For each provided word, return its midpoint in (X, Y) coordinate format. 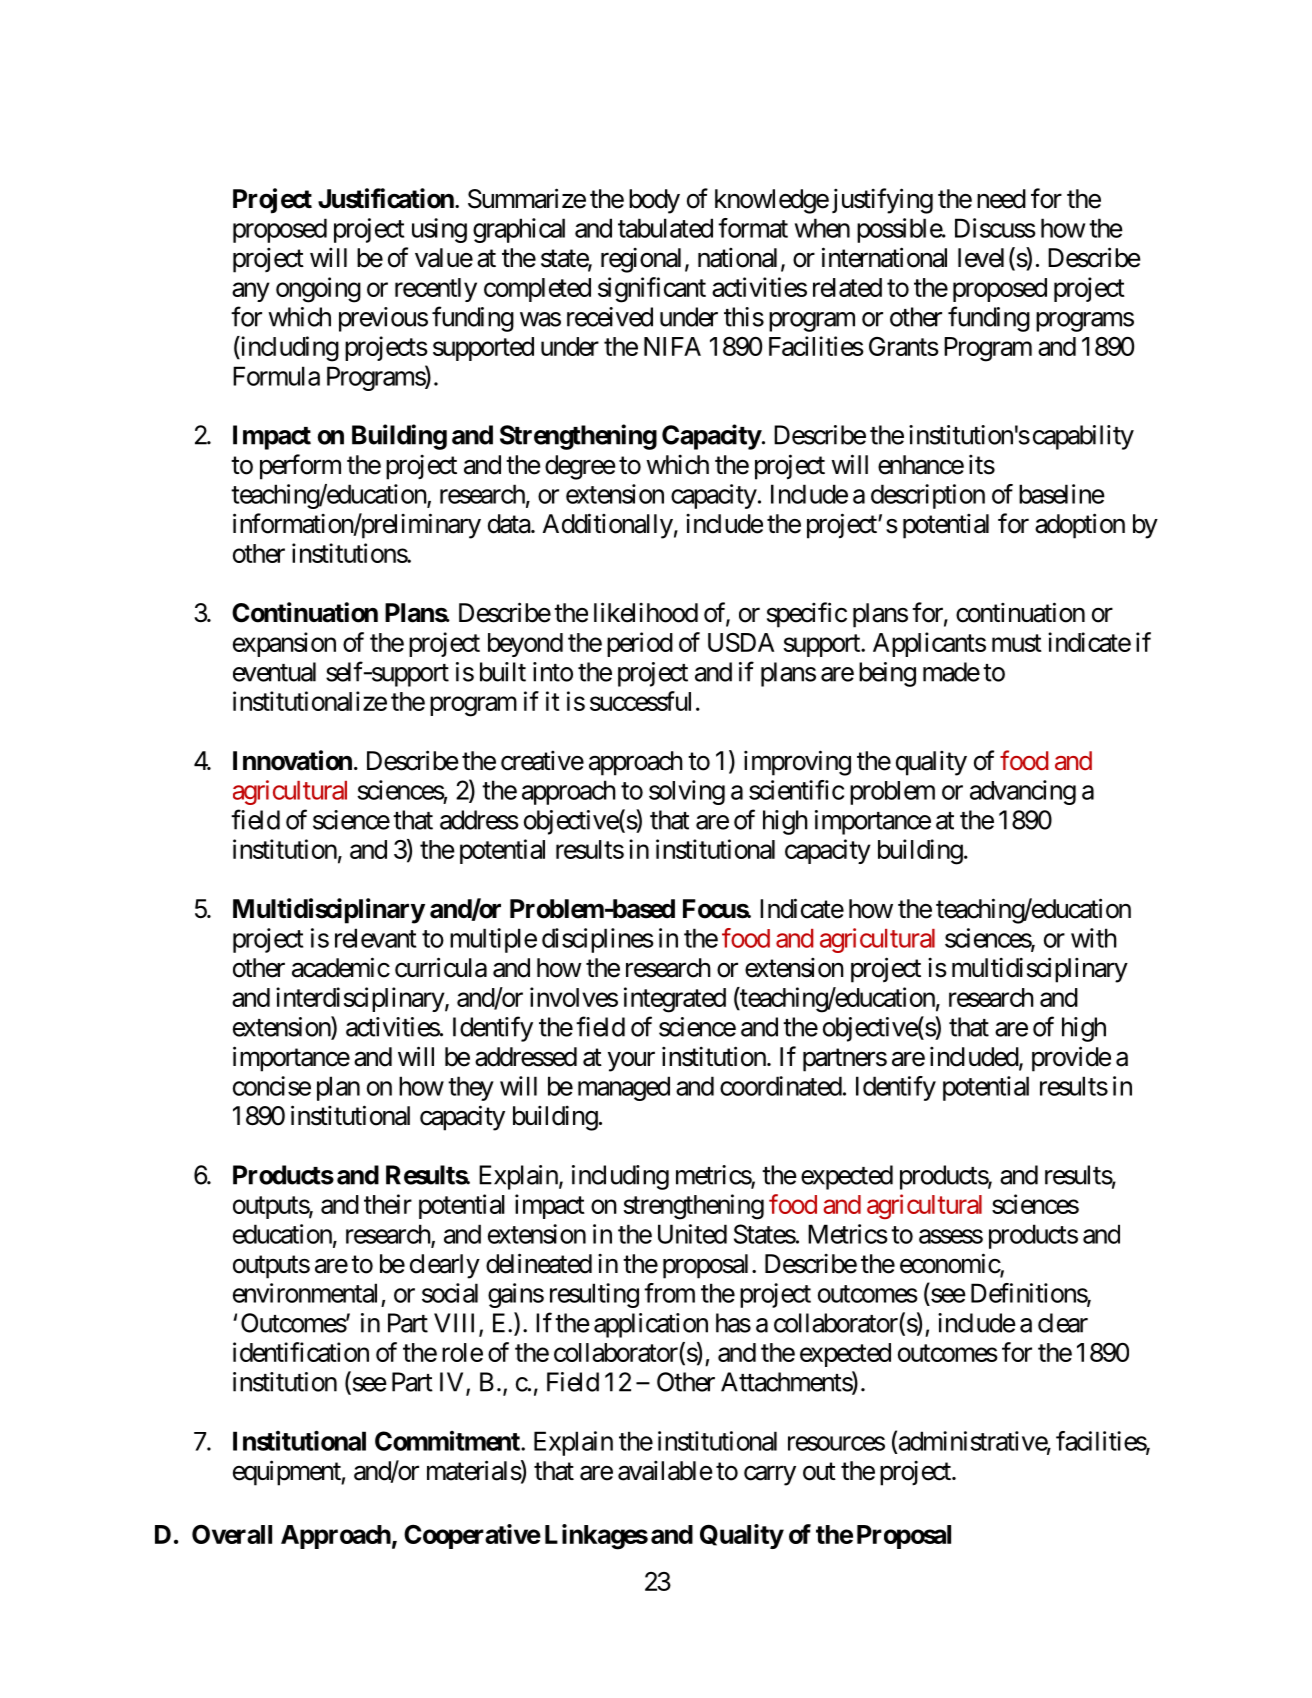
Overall (232, 1534)
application (651, 1325)
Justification (386, 198)
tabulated (665, 228)
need (1001, 199)
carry (770, 1476)
